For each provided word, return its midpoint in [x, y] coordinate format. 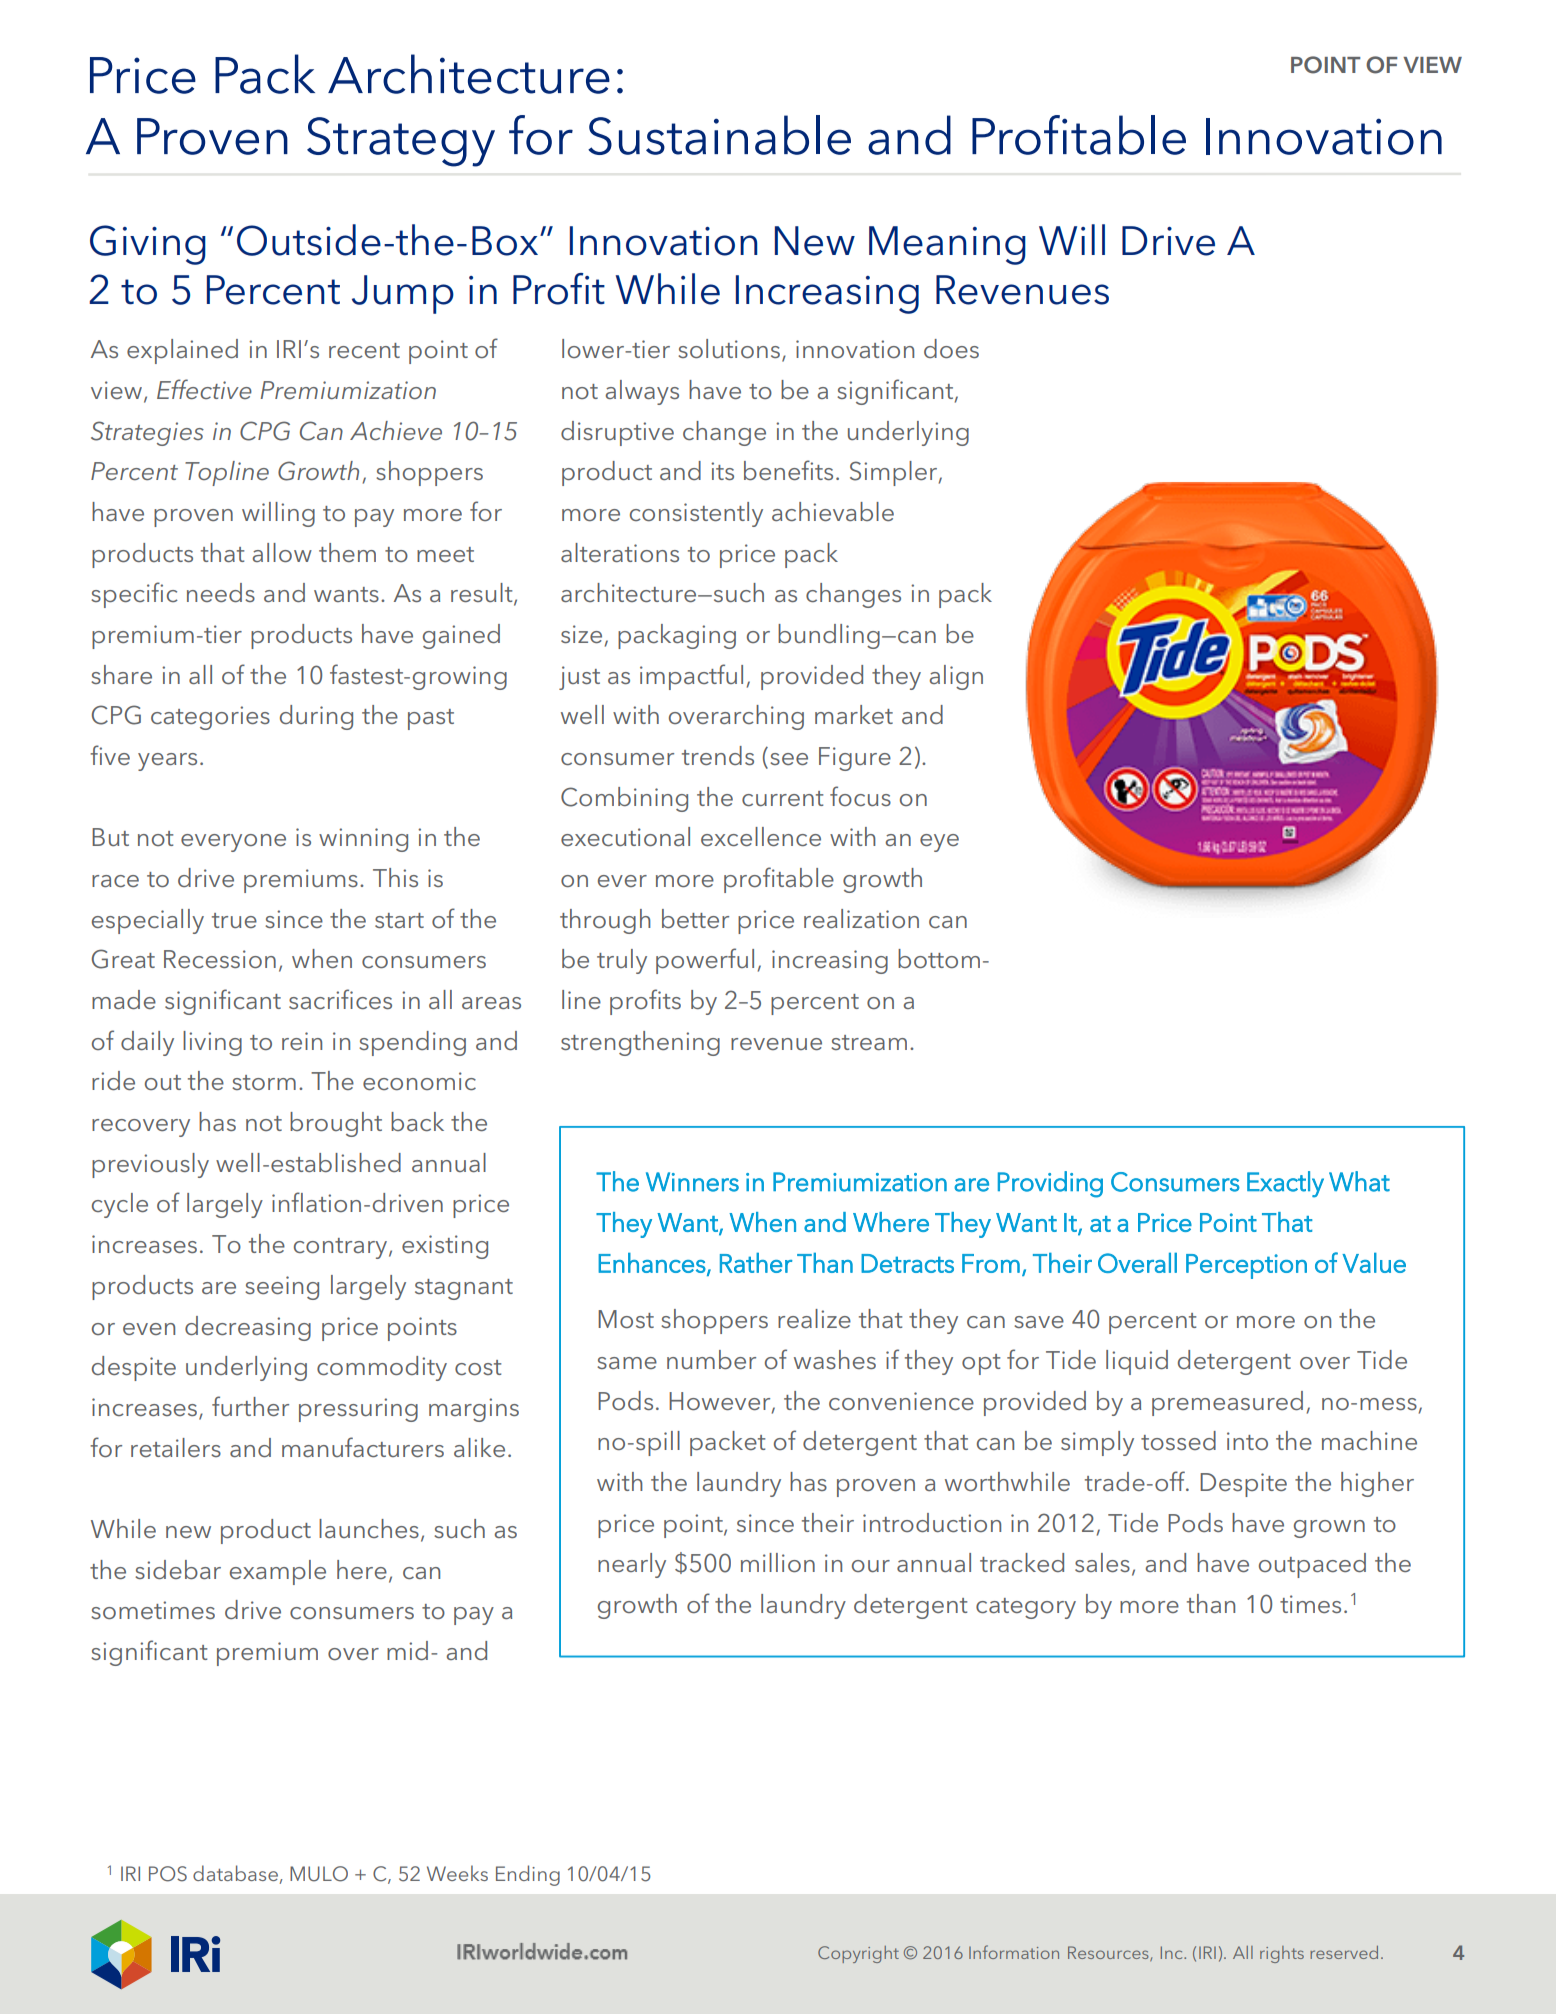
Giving [148, 245]
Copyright [858, 1954]
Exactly [1285, 1184]
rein [302, 1041]
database [235, 1873]
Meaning [947, 245]
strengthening [640, 1043]
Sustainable [719, 135]
